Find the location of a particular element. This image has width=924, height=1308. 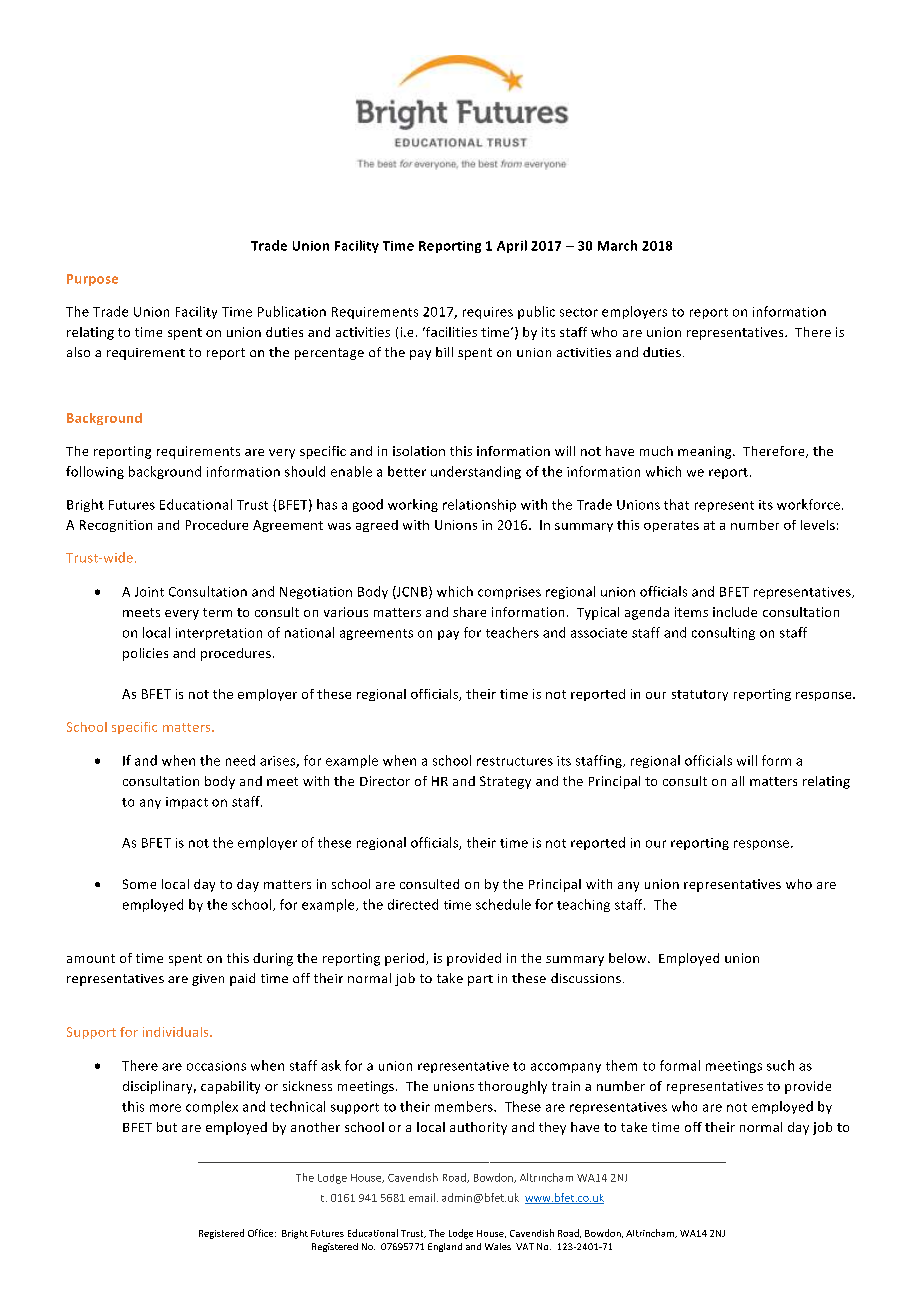

March is located at coordinates (617, 245).
